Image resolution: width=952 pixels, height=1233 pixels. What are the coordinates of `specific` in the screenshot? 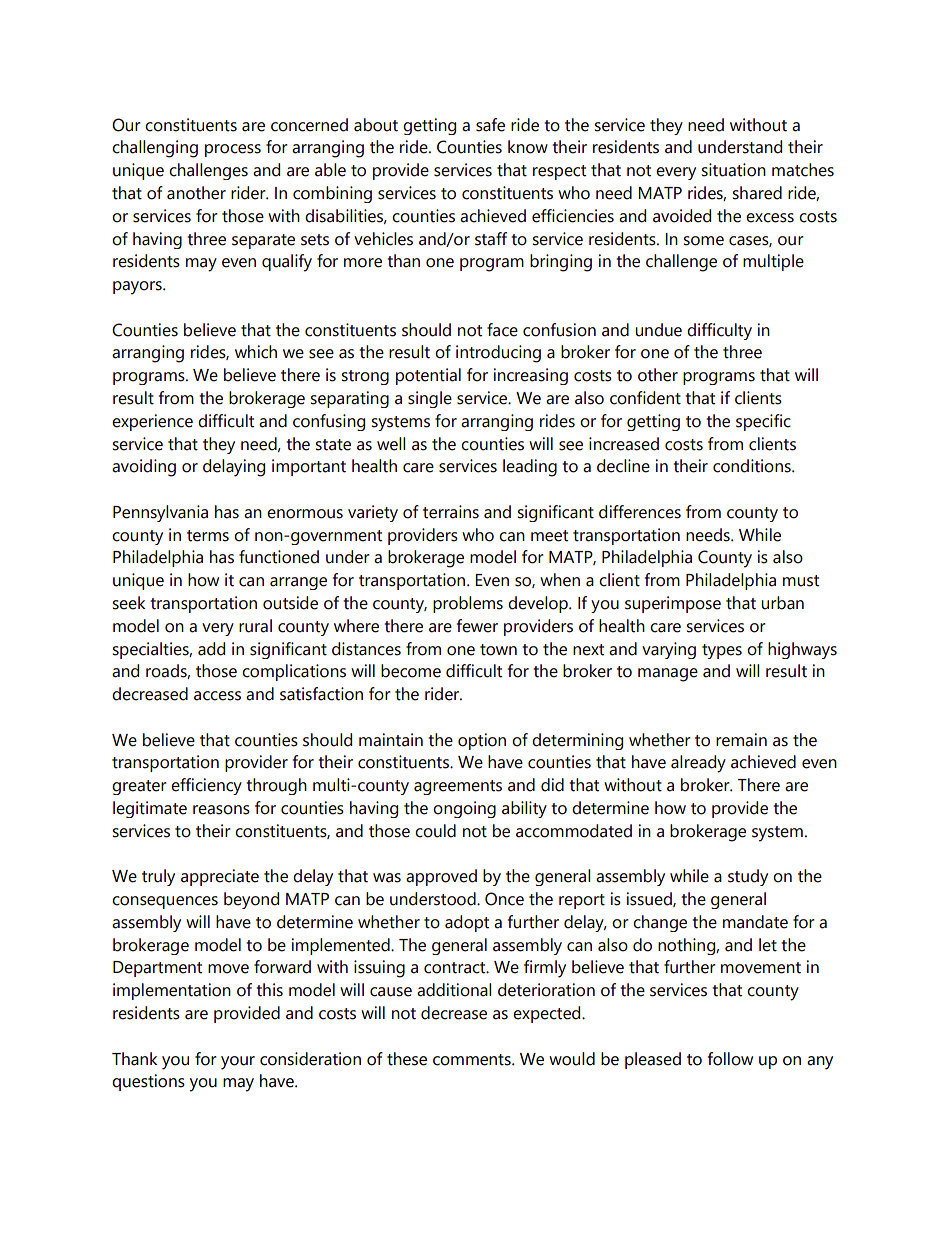 It's located at (763, 422).
